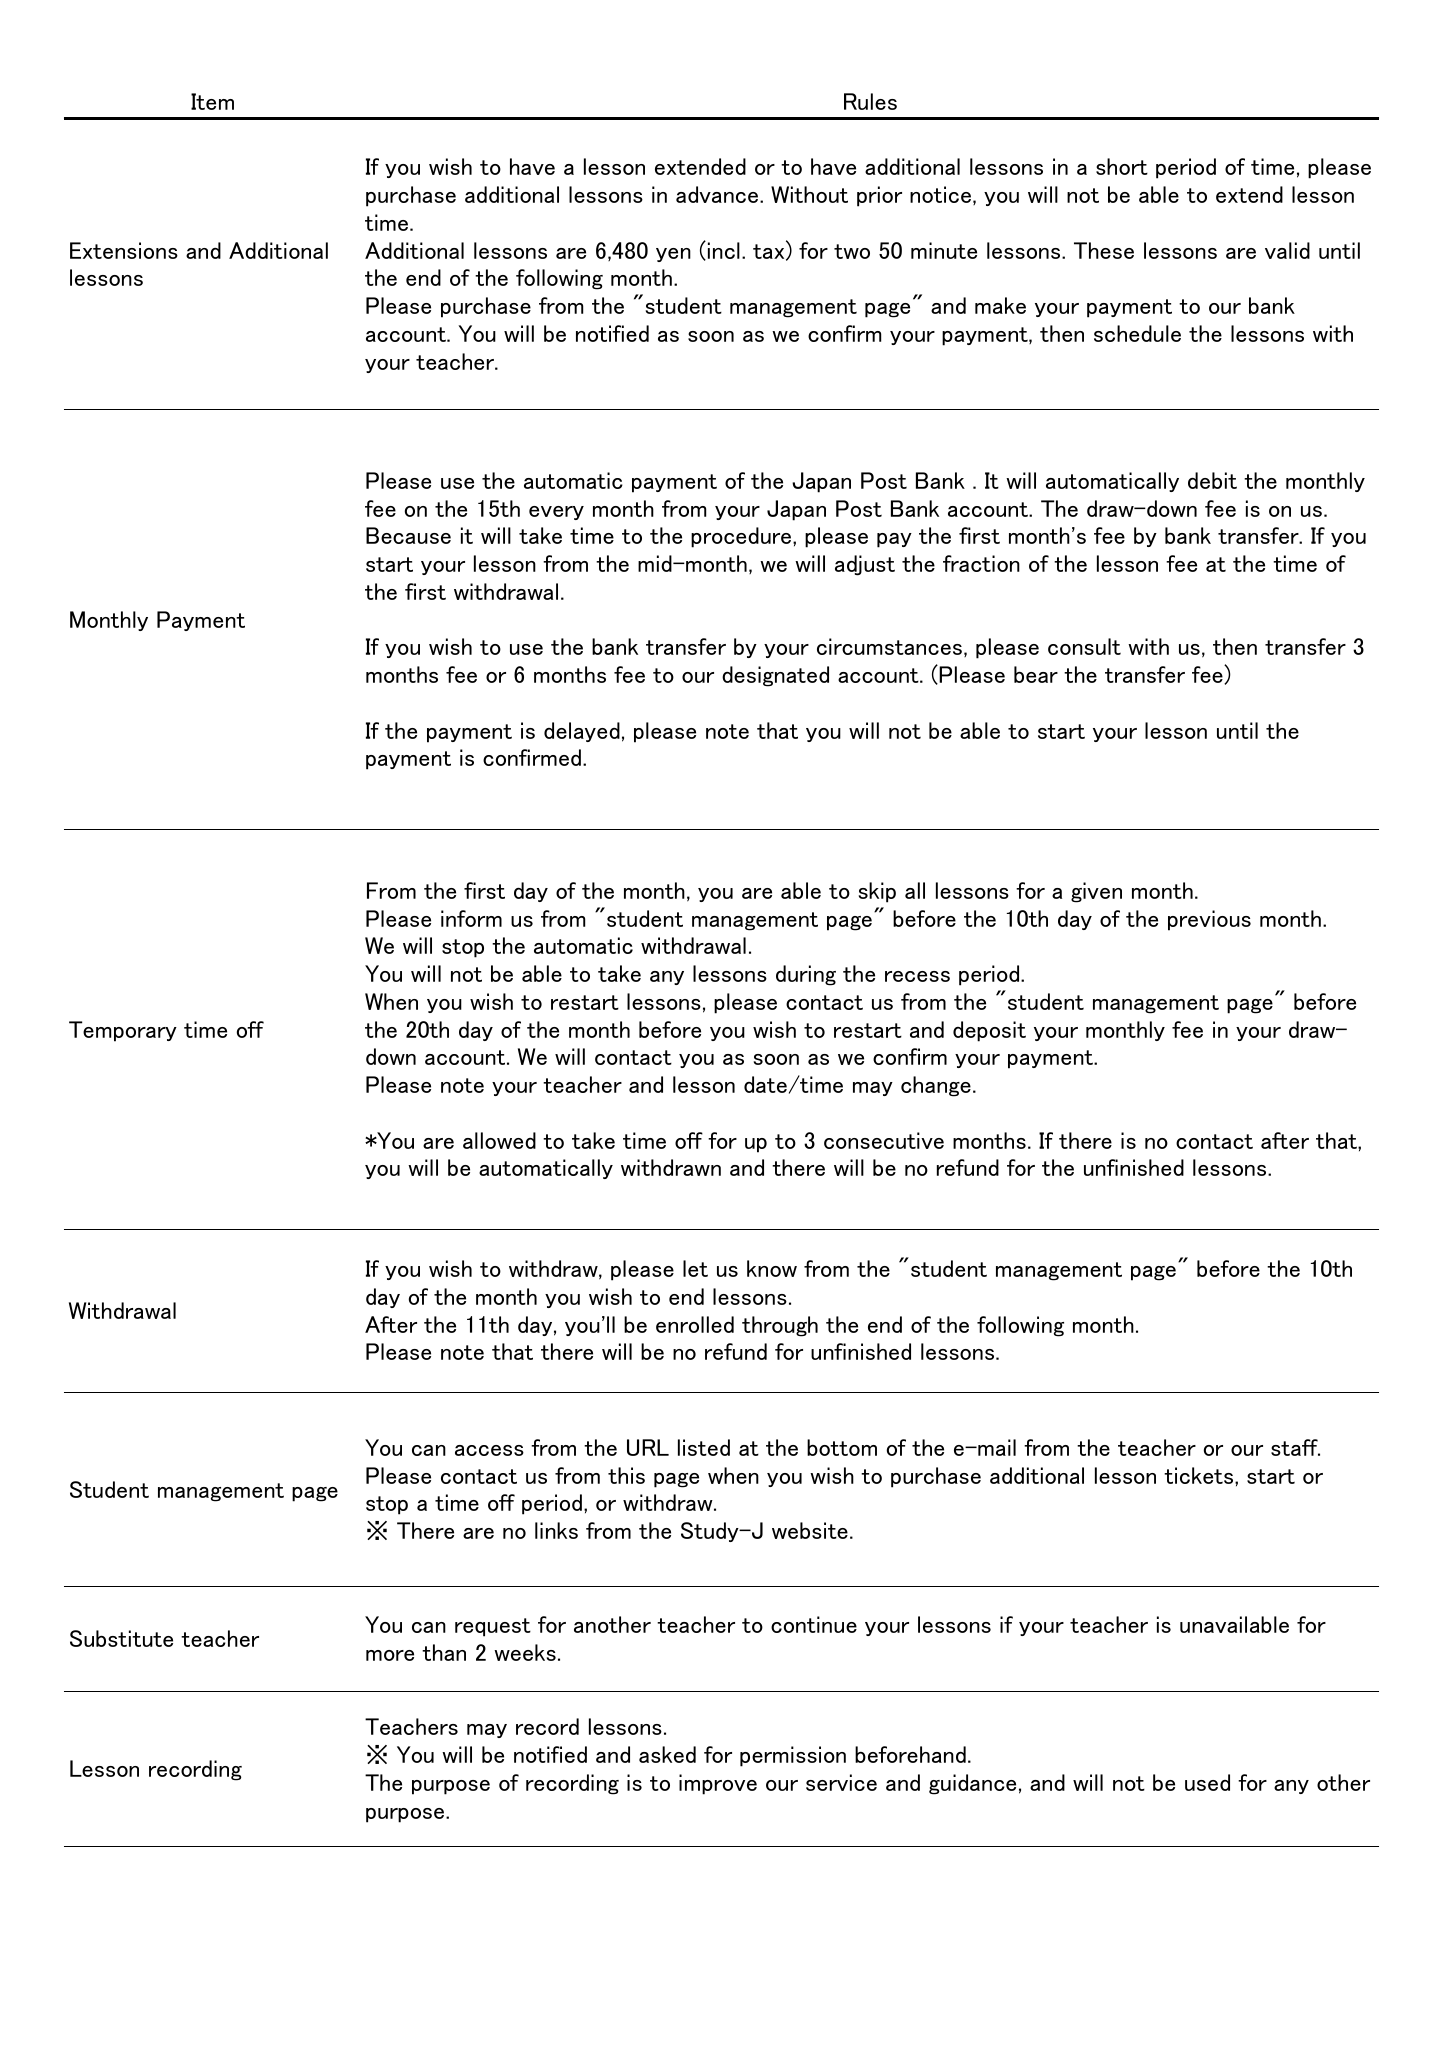 The height and width of the page is (2049, 1448). Describe the element at coordinates (695, 1268) in the page. I see `let` at that location.
